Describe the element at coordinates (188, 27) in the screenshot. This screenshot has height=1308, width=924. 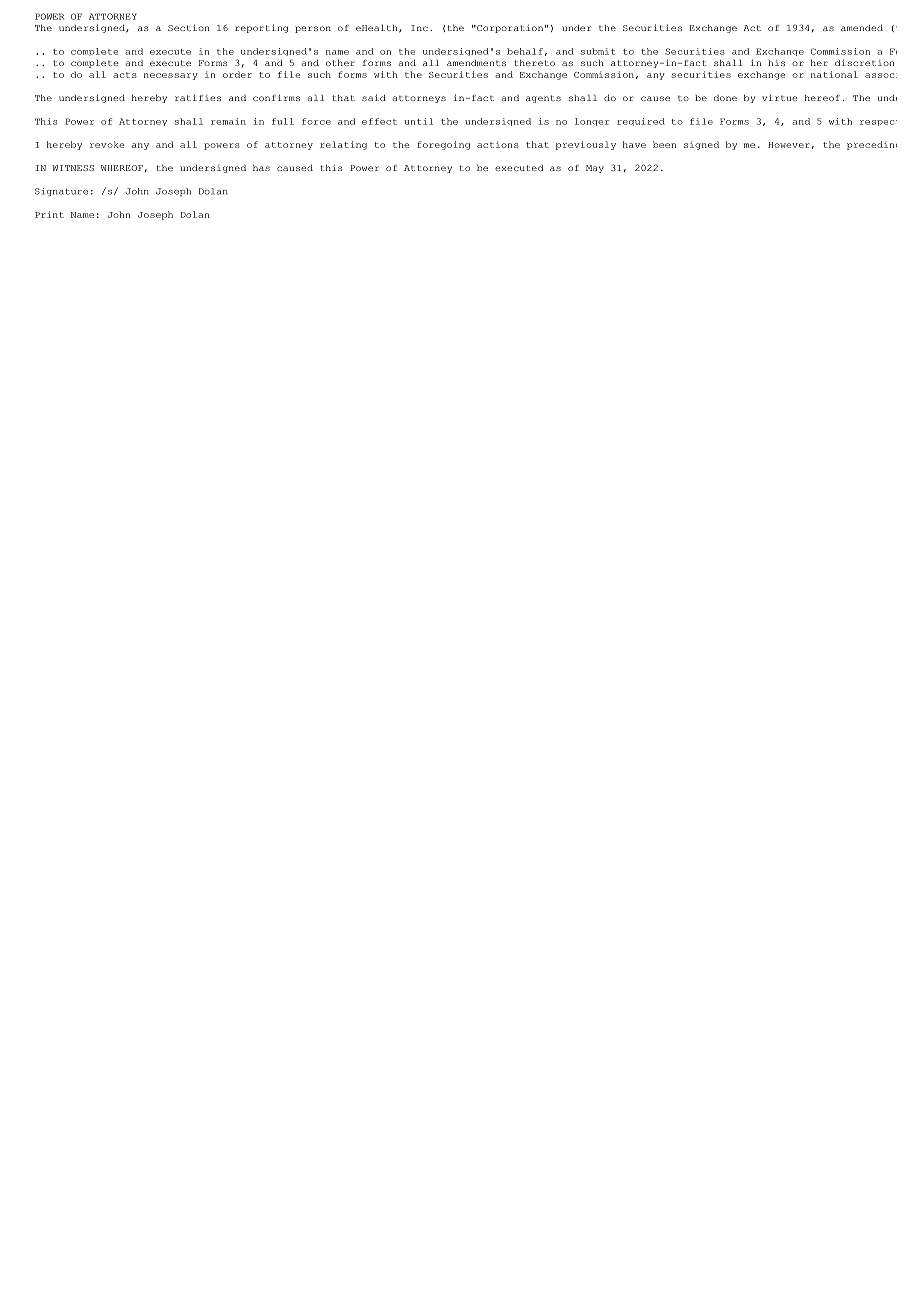
I see `Section` at that location.
